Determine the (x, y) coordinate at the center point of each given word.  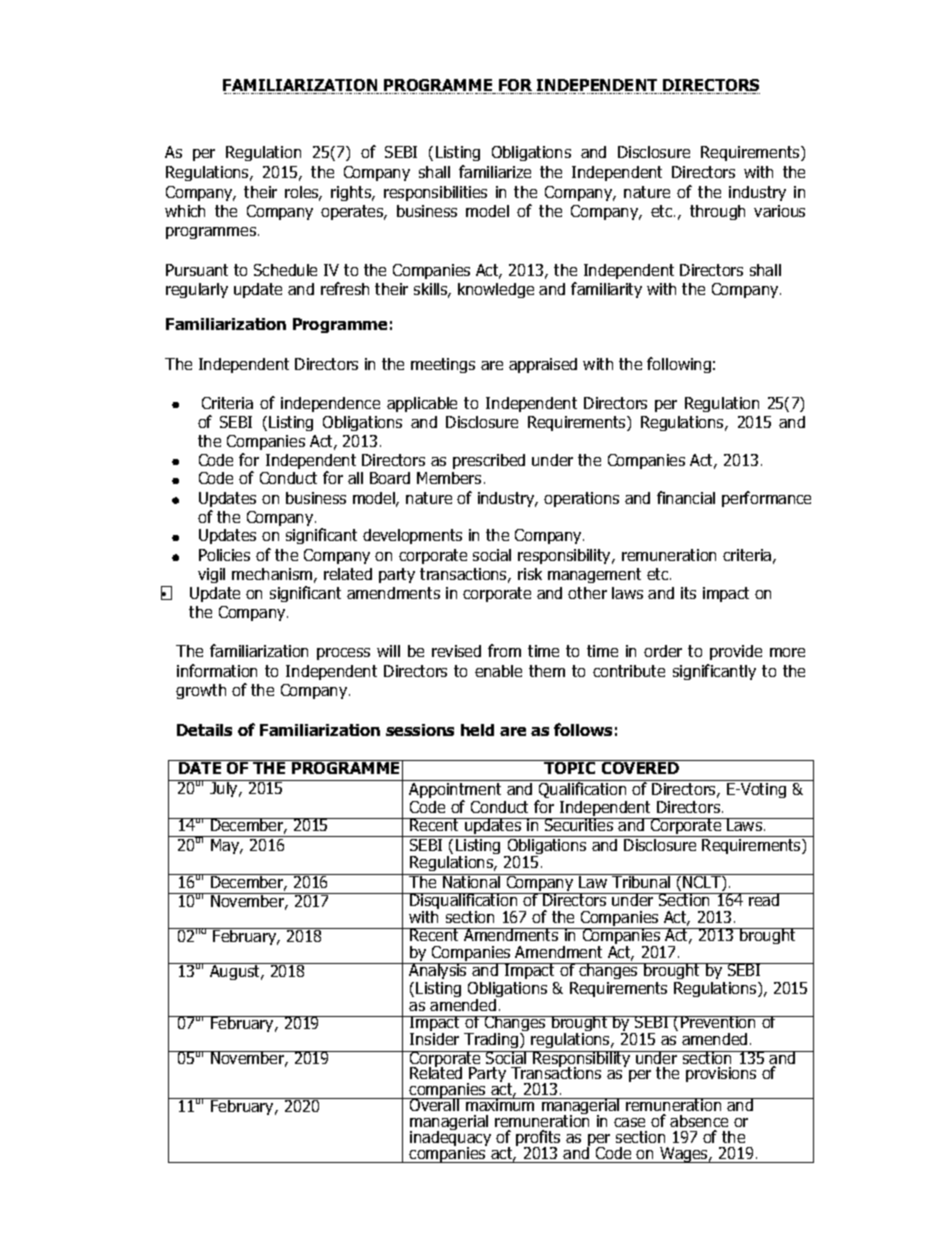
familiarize (495, 171)
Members (449, 478)
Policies (224, 555)
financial (686, 497)
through (717, 212)
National (472, 881)
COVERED (640, 767)
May (226, 846)
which (185, 211)
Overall (434, 1104)
